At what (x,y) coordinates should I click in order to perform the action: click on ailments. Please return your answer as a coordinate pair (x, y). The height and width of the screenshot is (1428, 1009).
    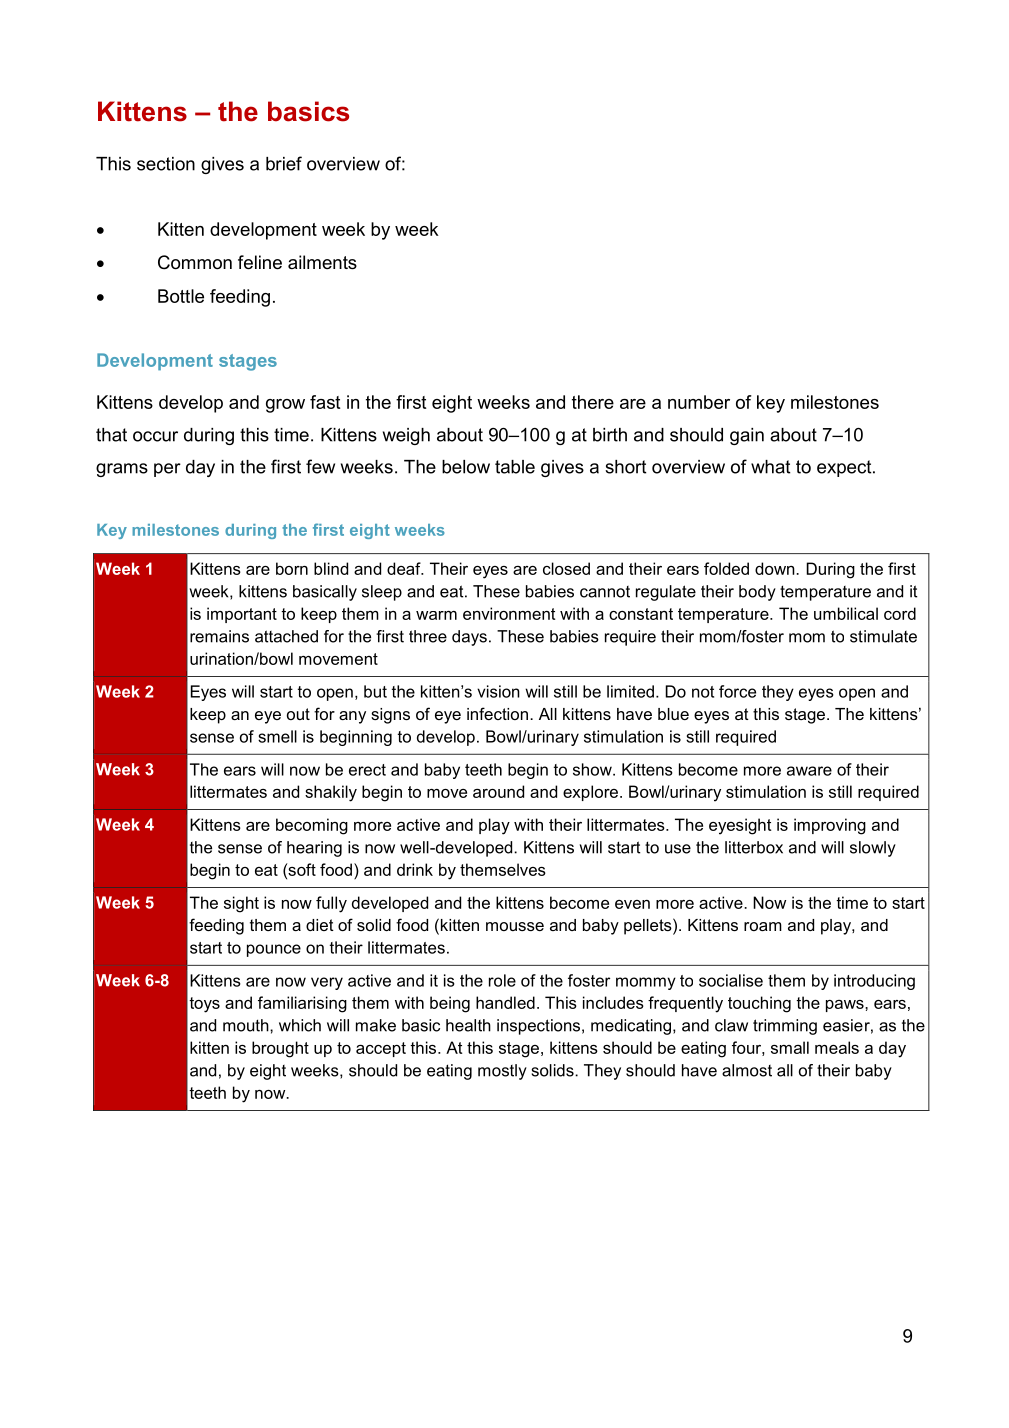
    Looking at the image, I should click on (322, 262).
